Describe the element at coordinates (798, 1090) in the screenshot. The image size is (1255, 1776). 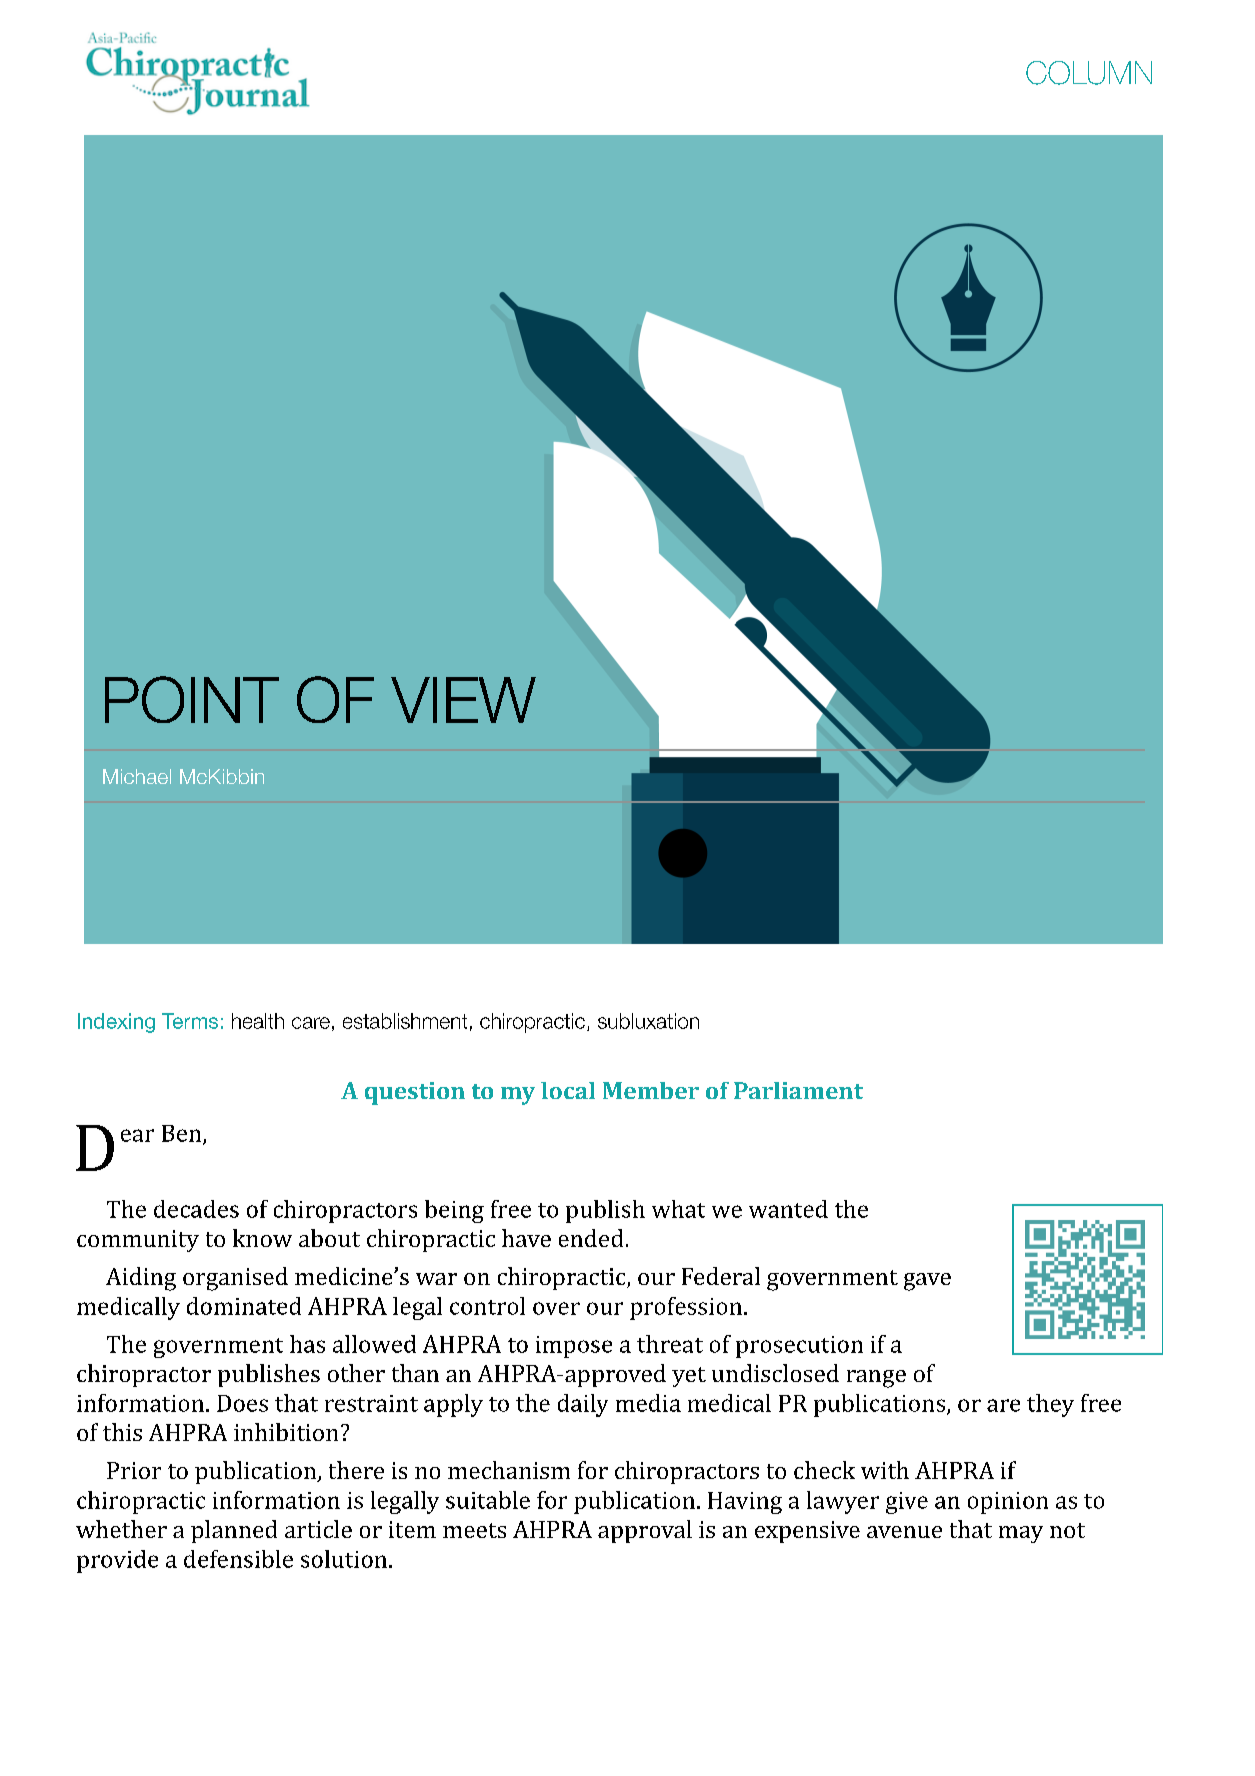
I see `Parliament` at that location.
